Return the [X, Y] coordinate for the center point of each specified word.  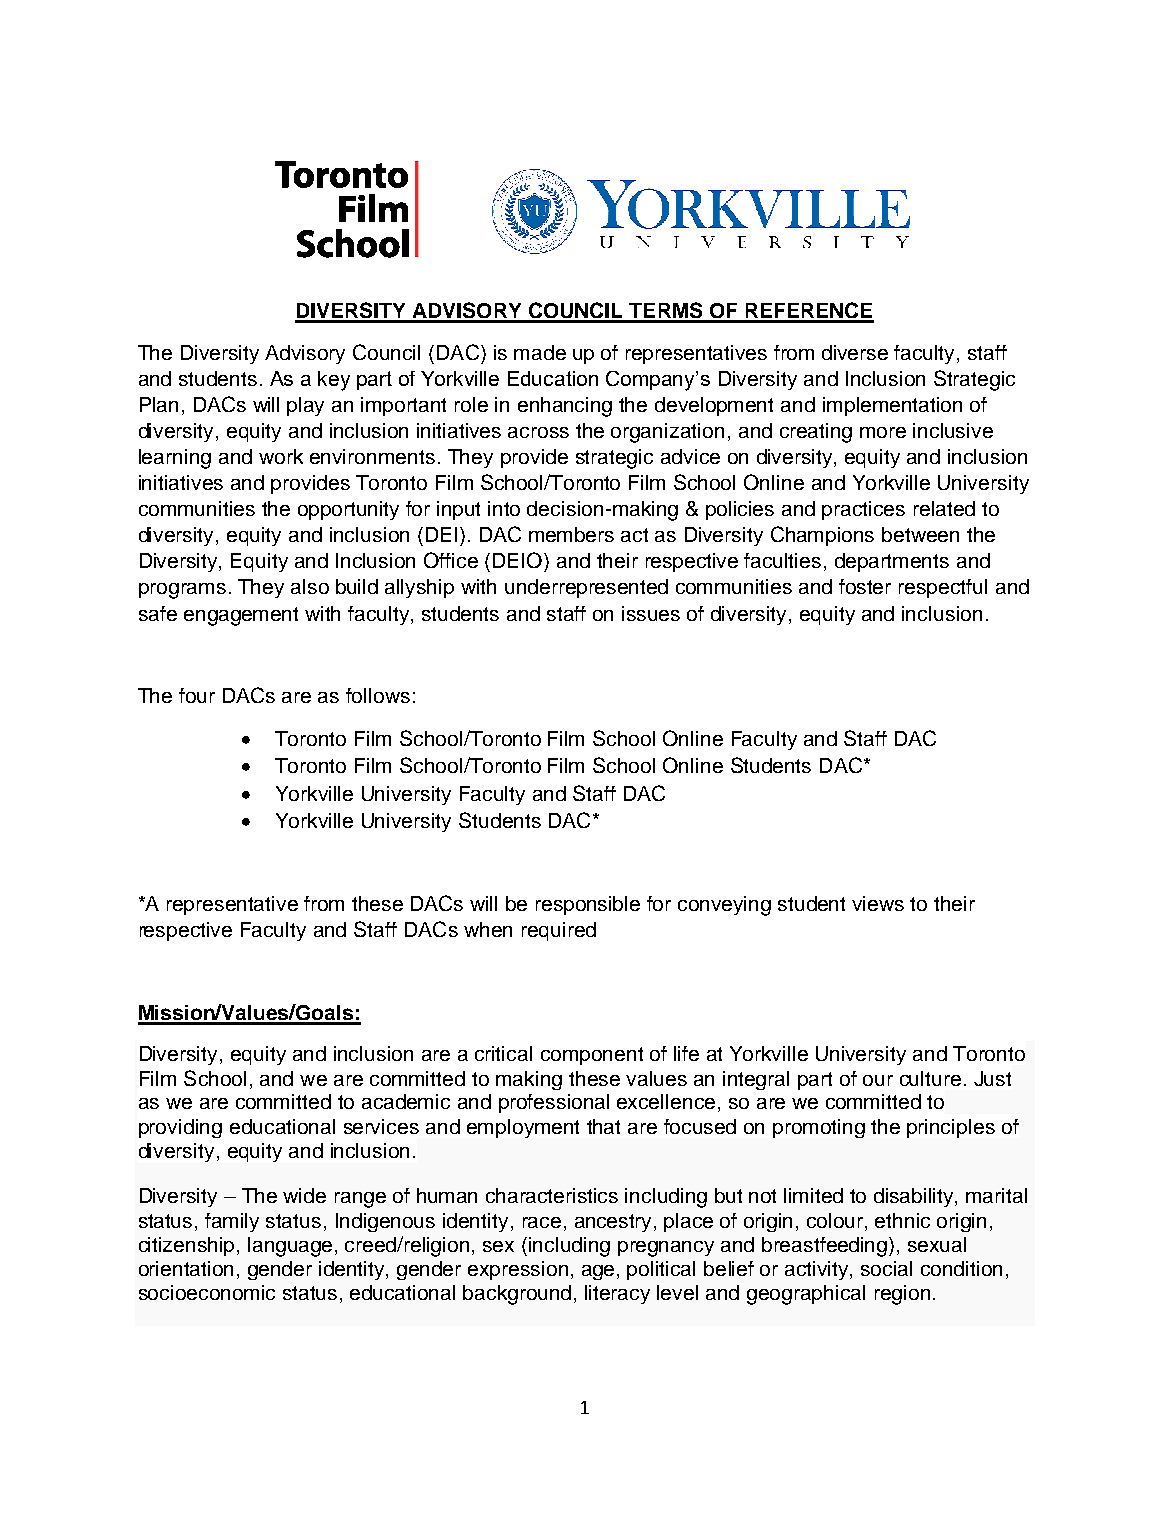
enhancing [565, 407]
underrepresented [586, 588]
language [290, 1247]
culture [930, 1078]
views [878, 903]
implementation [892, 406]
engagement [241, 616]
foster [865, 586]
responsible [588, 905]
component [592, 1056]
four [197, 695]
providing [180, 1128]
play [305, 406]
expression [518, 1270]
